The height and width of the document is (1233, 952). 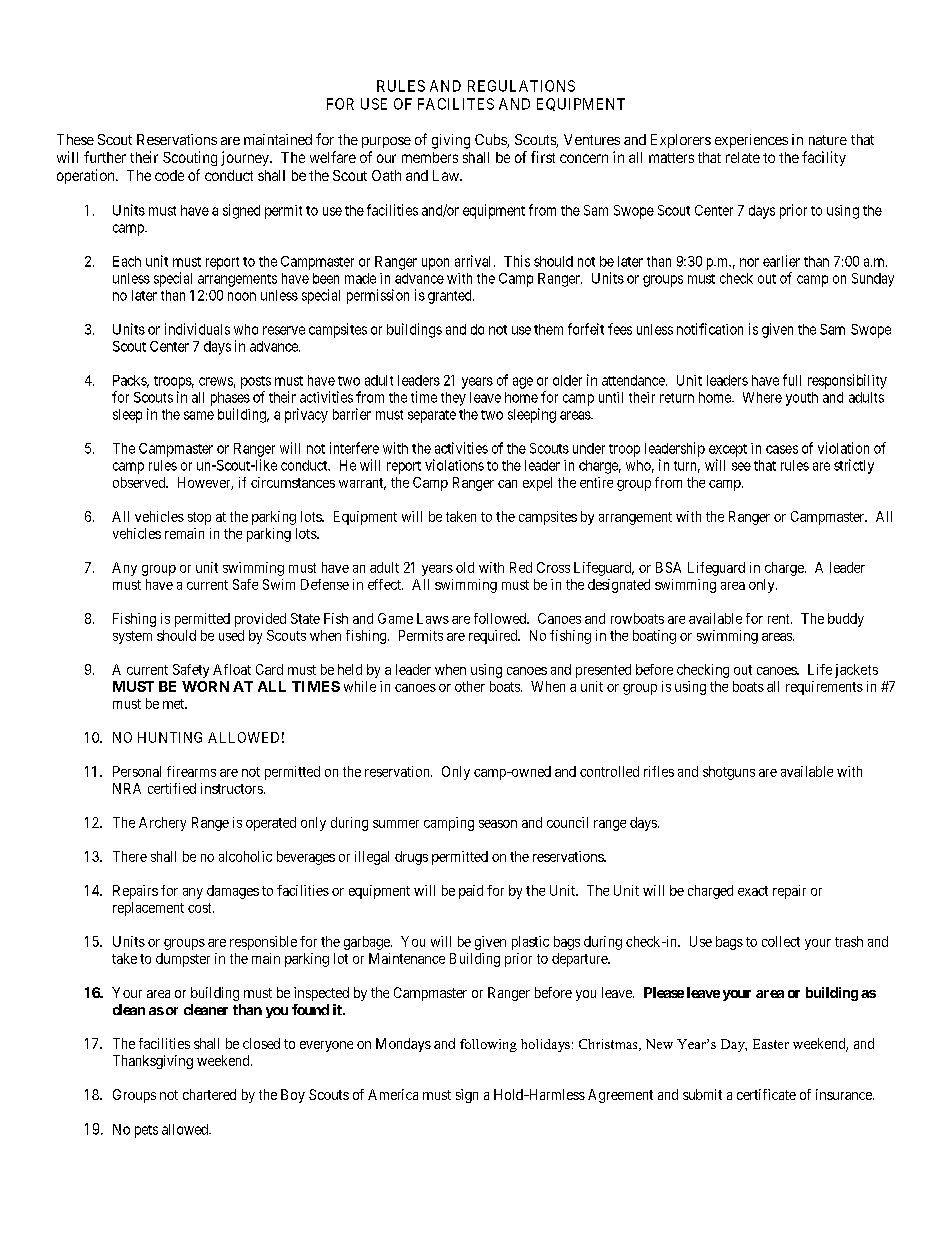 What do you see at coordinates (169, 175) in the document?
I see `code` at bounding box center [169, 175].
